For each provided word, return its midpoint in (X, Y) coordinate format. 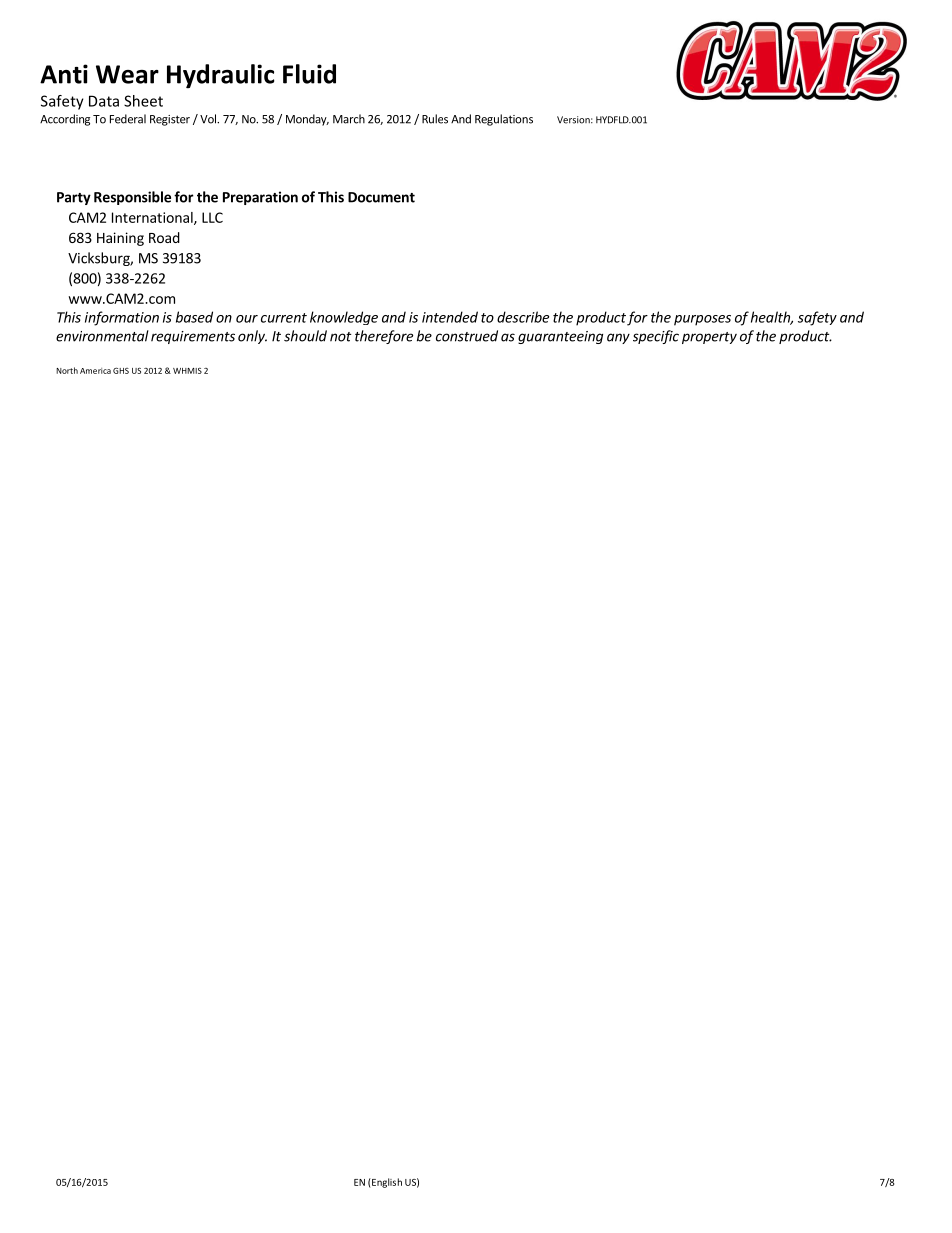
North (67, 370)
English (386, 1183)
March (349, 119)
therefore (384, 337)
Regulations (504, 120)
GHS (121, 370)
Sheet (143, 101)
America (95, 371)
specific (656, 337)
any (618, 338)
